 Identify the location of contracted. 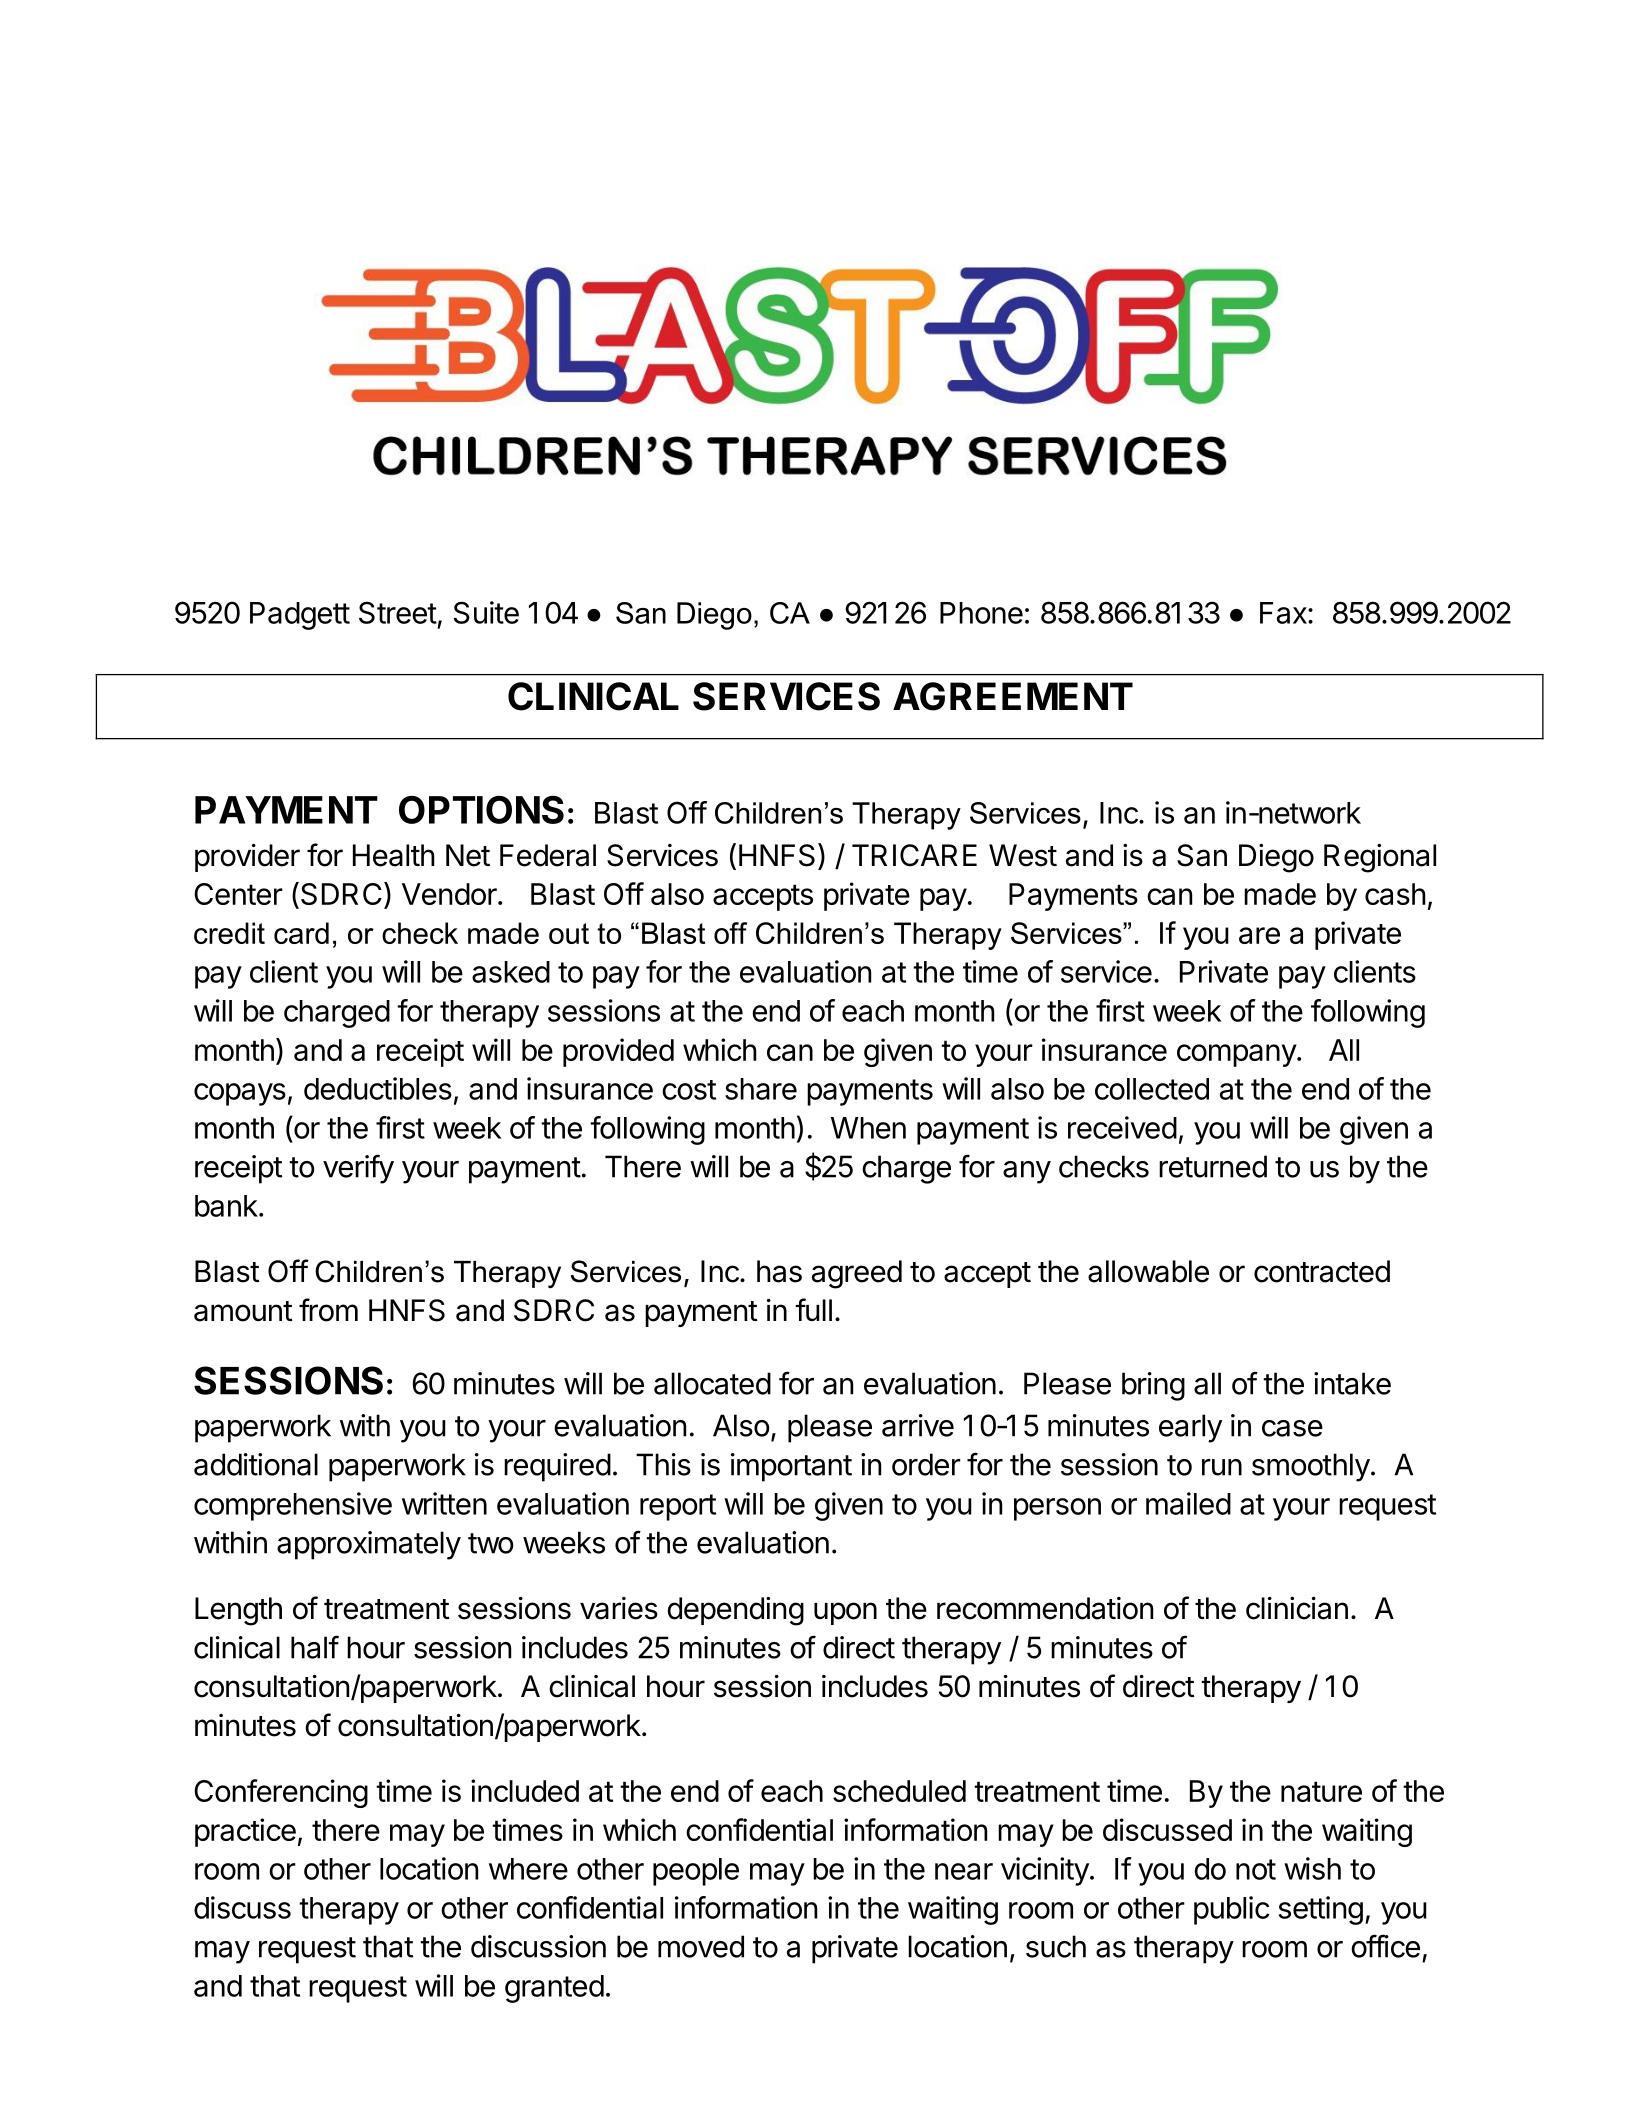
(1322, 1271).
